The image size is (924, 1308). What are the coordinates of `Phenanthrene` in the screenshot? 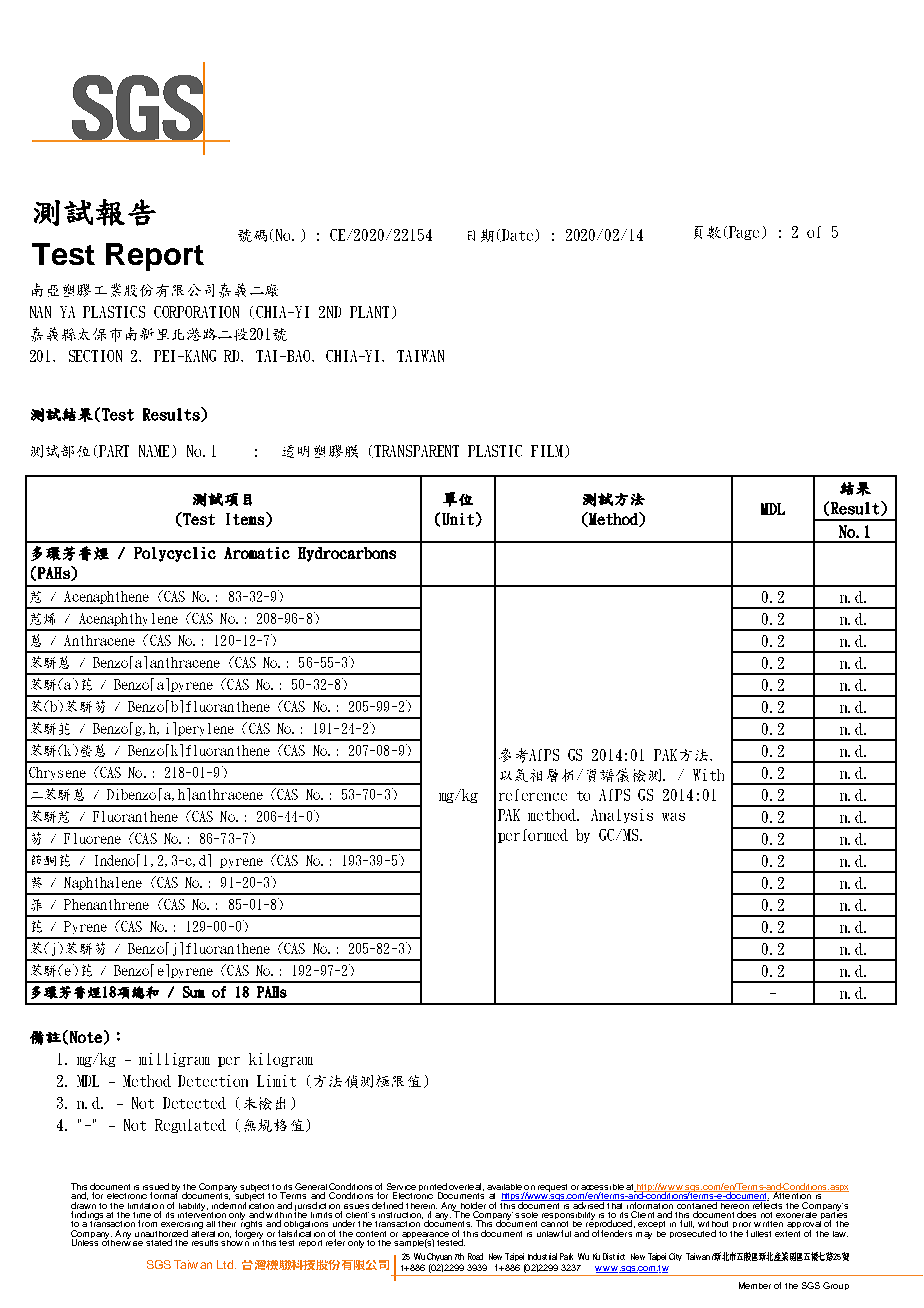 It's located at (106, 904).
